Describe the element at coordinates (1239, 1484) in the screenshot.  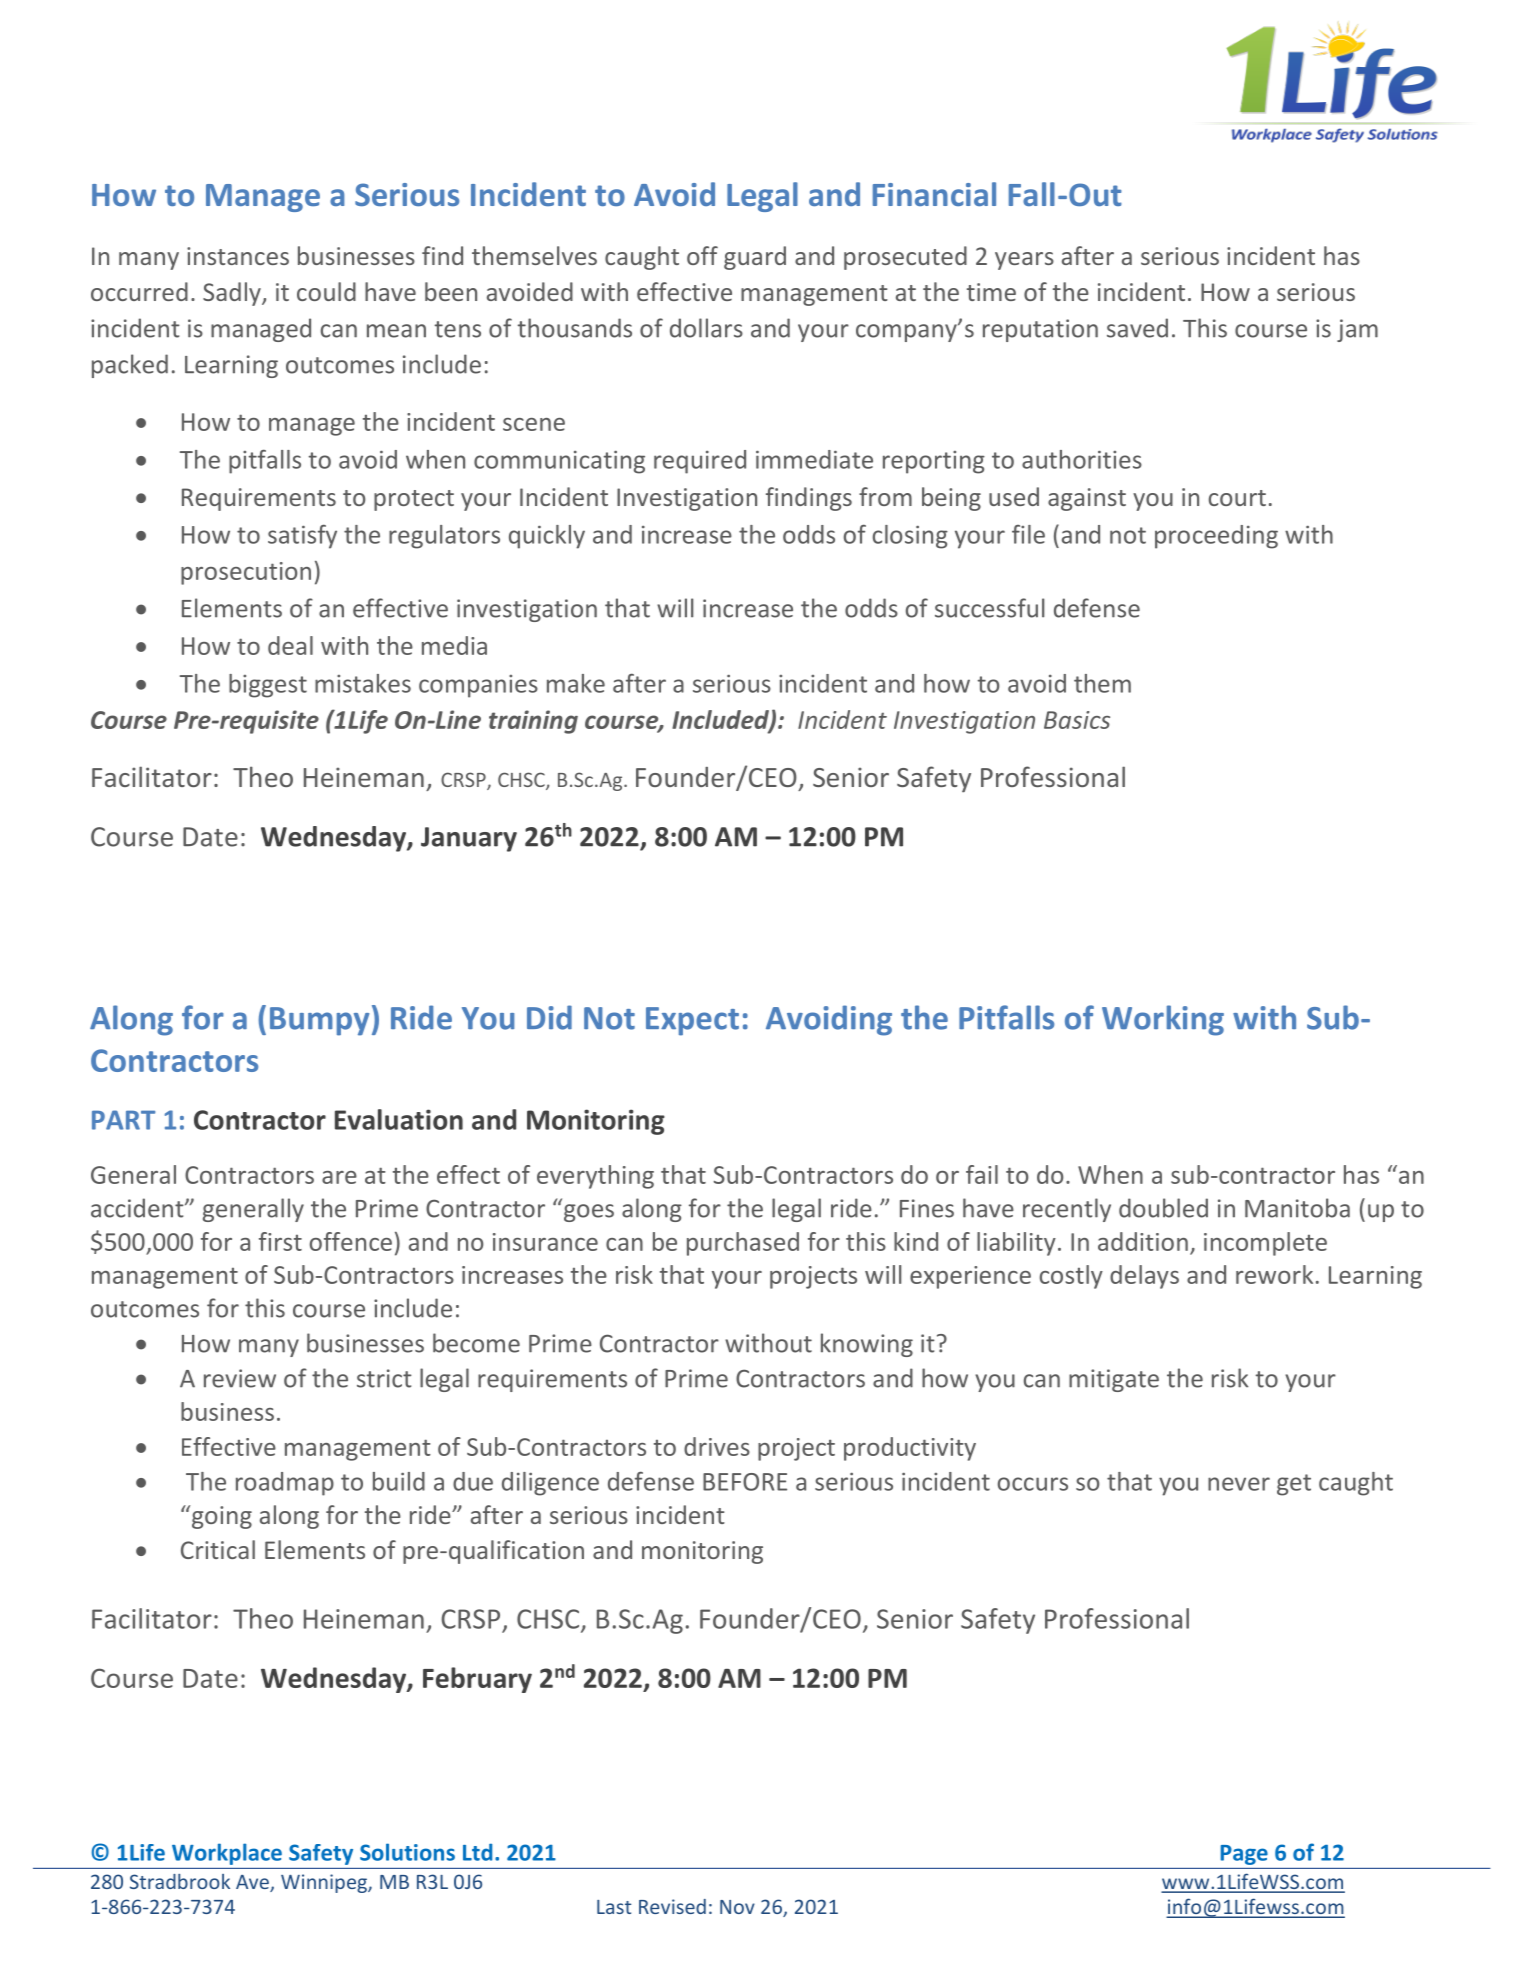
I see `never` at that location.
